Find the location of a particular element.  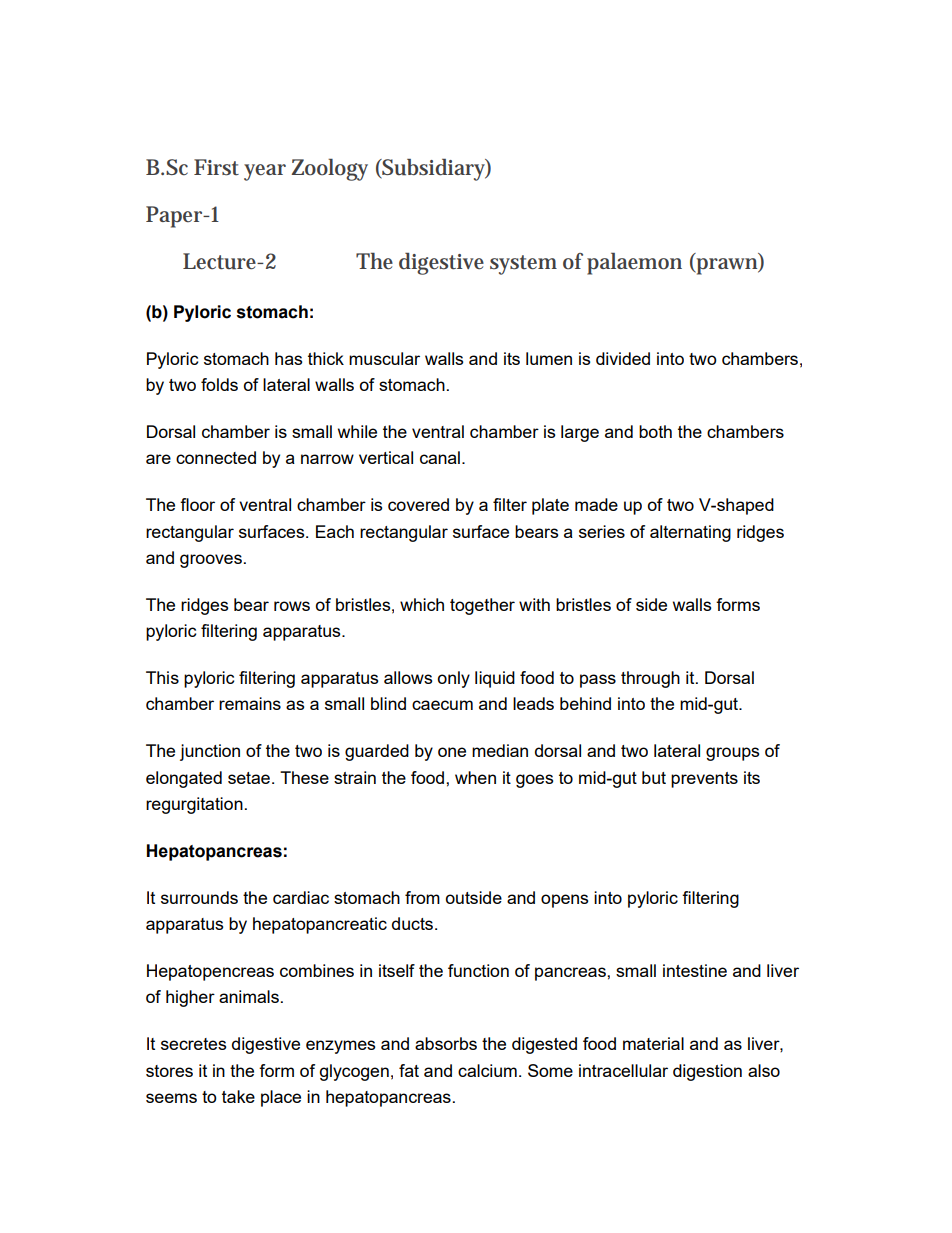

canal is located at coordinates (440, 457).
